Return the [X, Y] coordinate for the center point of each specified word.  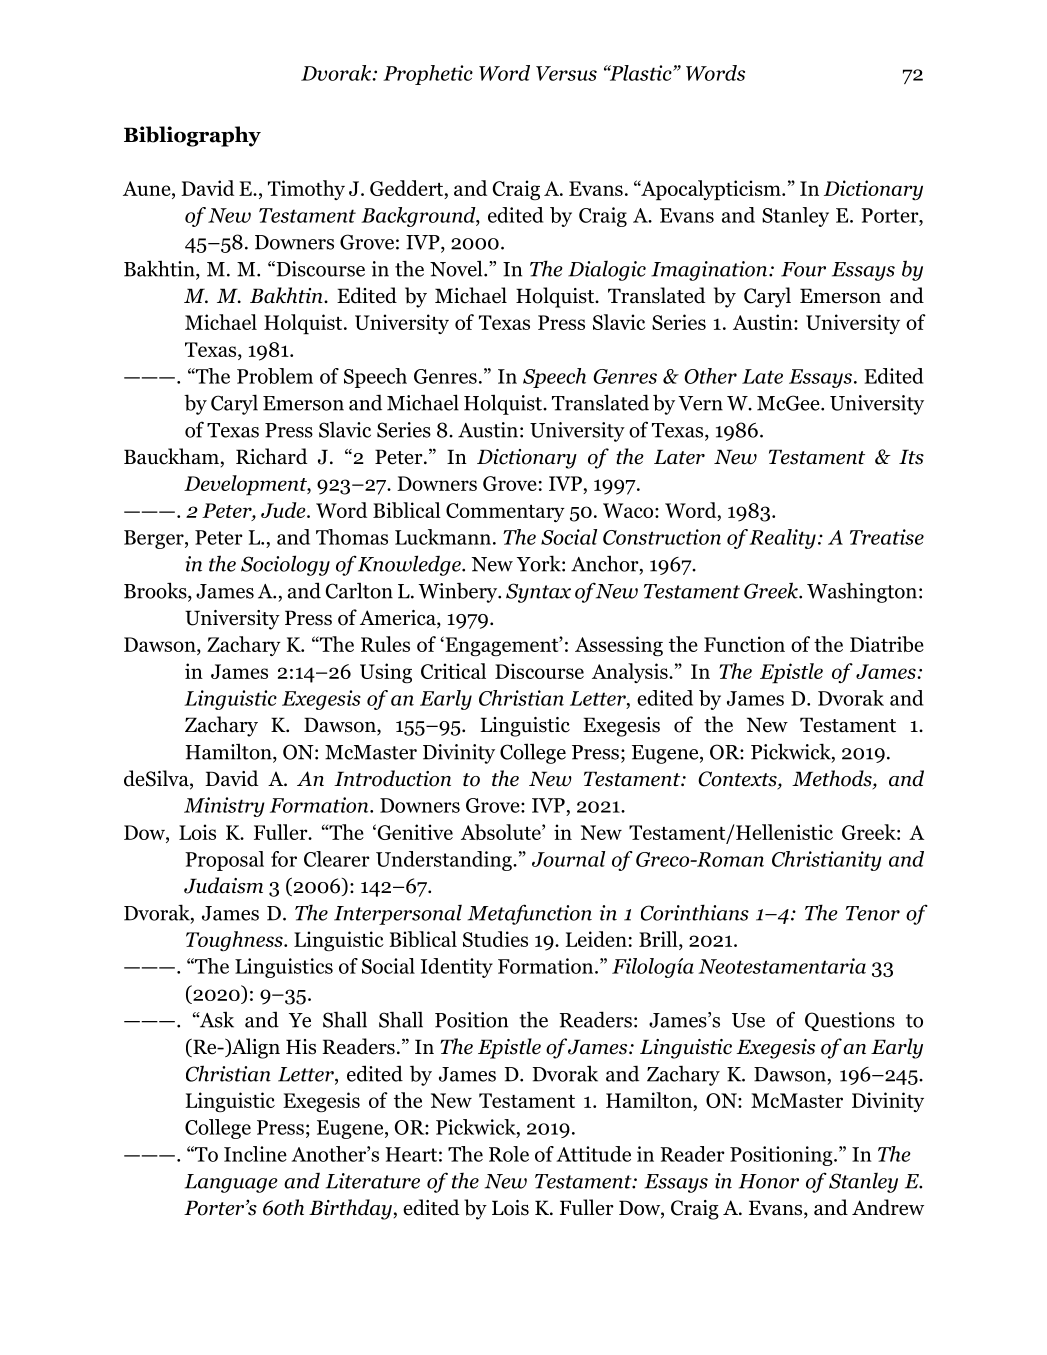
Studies [495, 939]
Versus [566, 73]
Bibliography [192, 136]
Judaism [223, 885]
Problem [275, 376]
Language [231, 1183]
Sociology [285, 565]
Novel [457, 268]
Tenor [873, 913]
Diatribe [887, 644]
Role [509, 1154]
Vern [700, 403]
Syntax [538, 593]
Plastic [640, 73]
